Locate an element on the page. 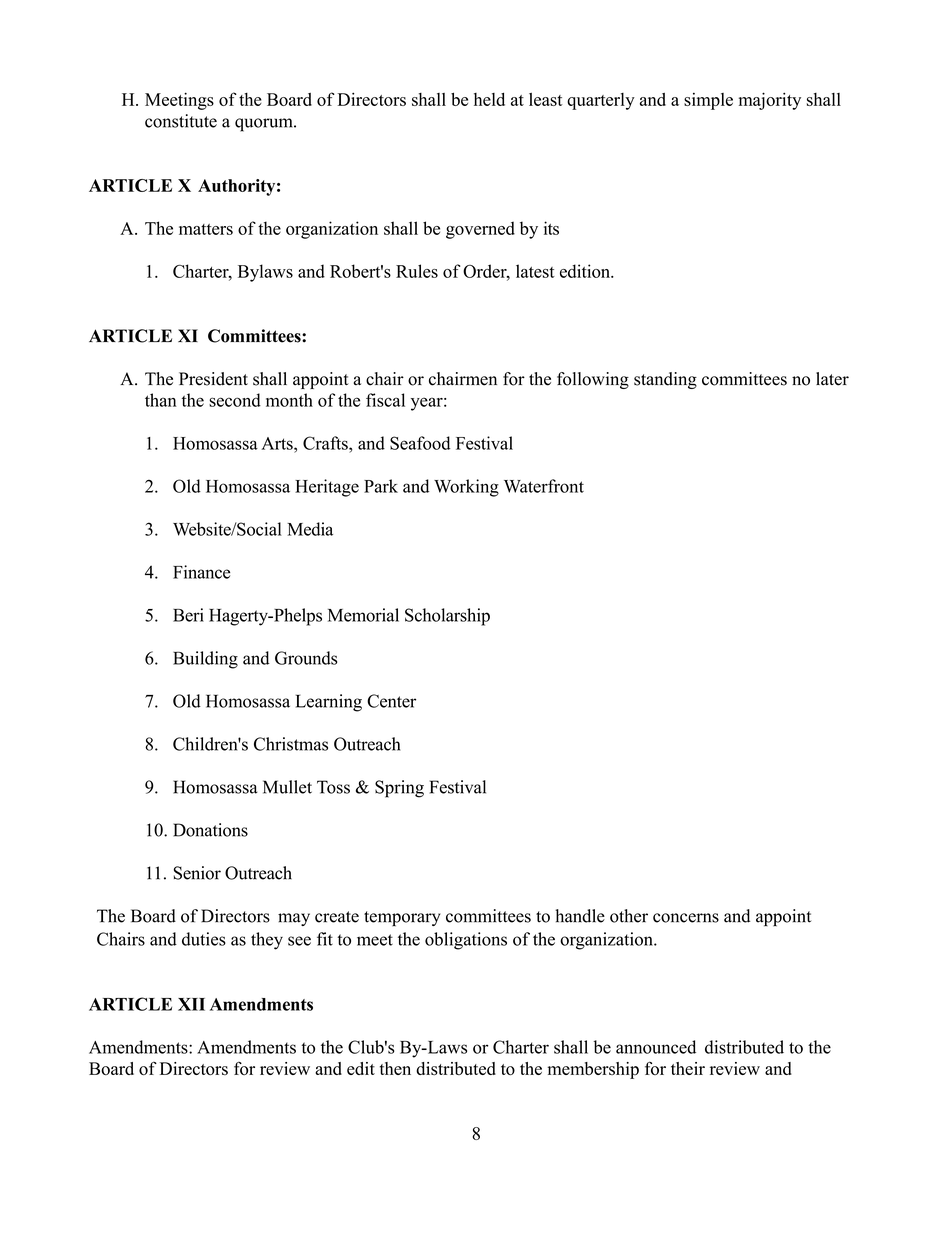 The height and width of the image is (1233, 952). Scholarship is located at coordinates (447, 617).
